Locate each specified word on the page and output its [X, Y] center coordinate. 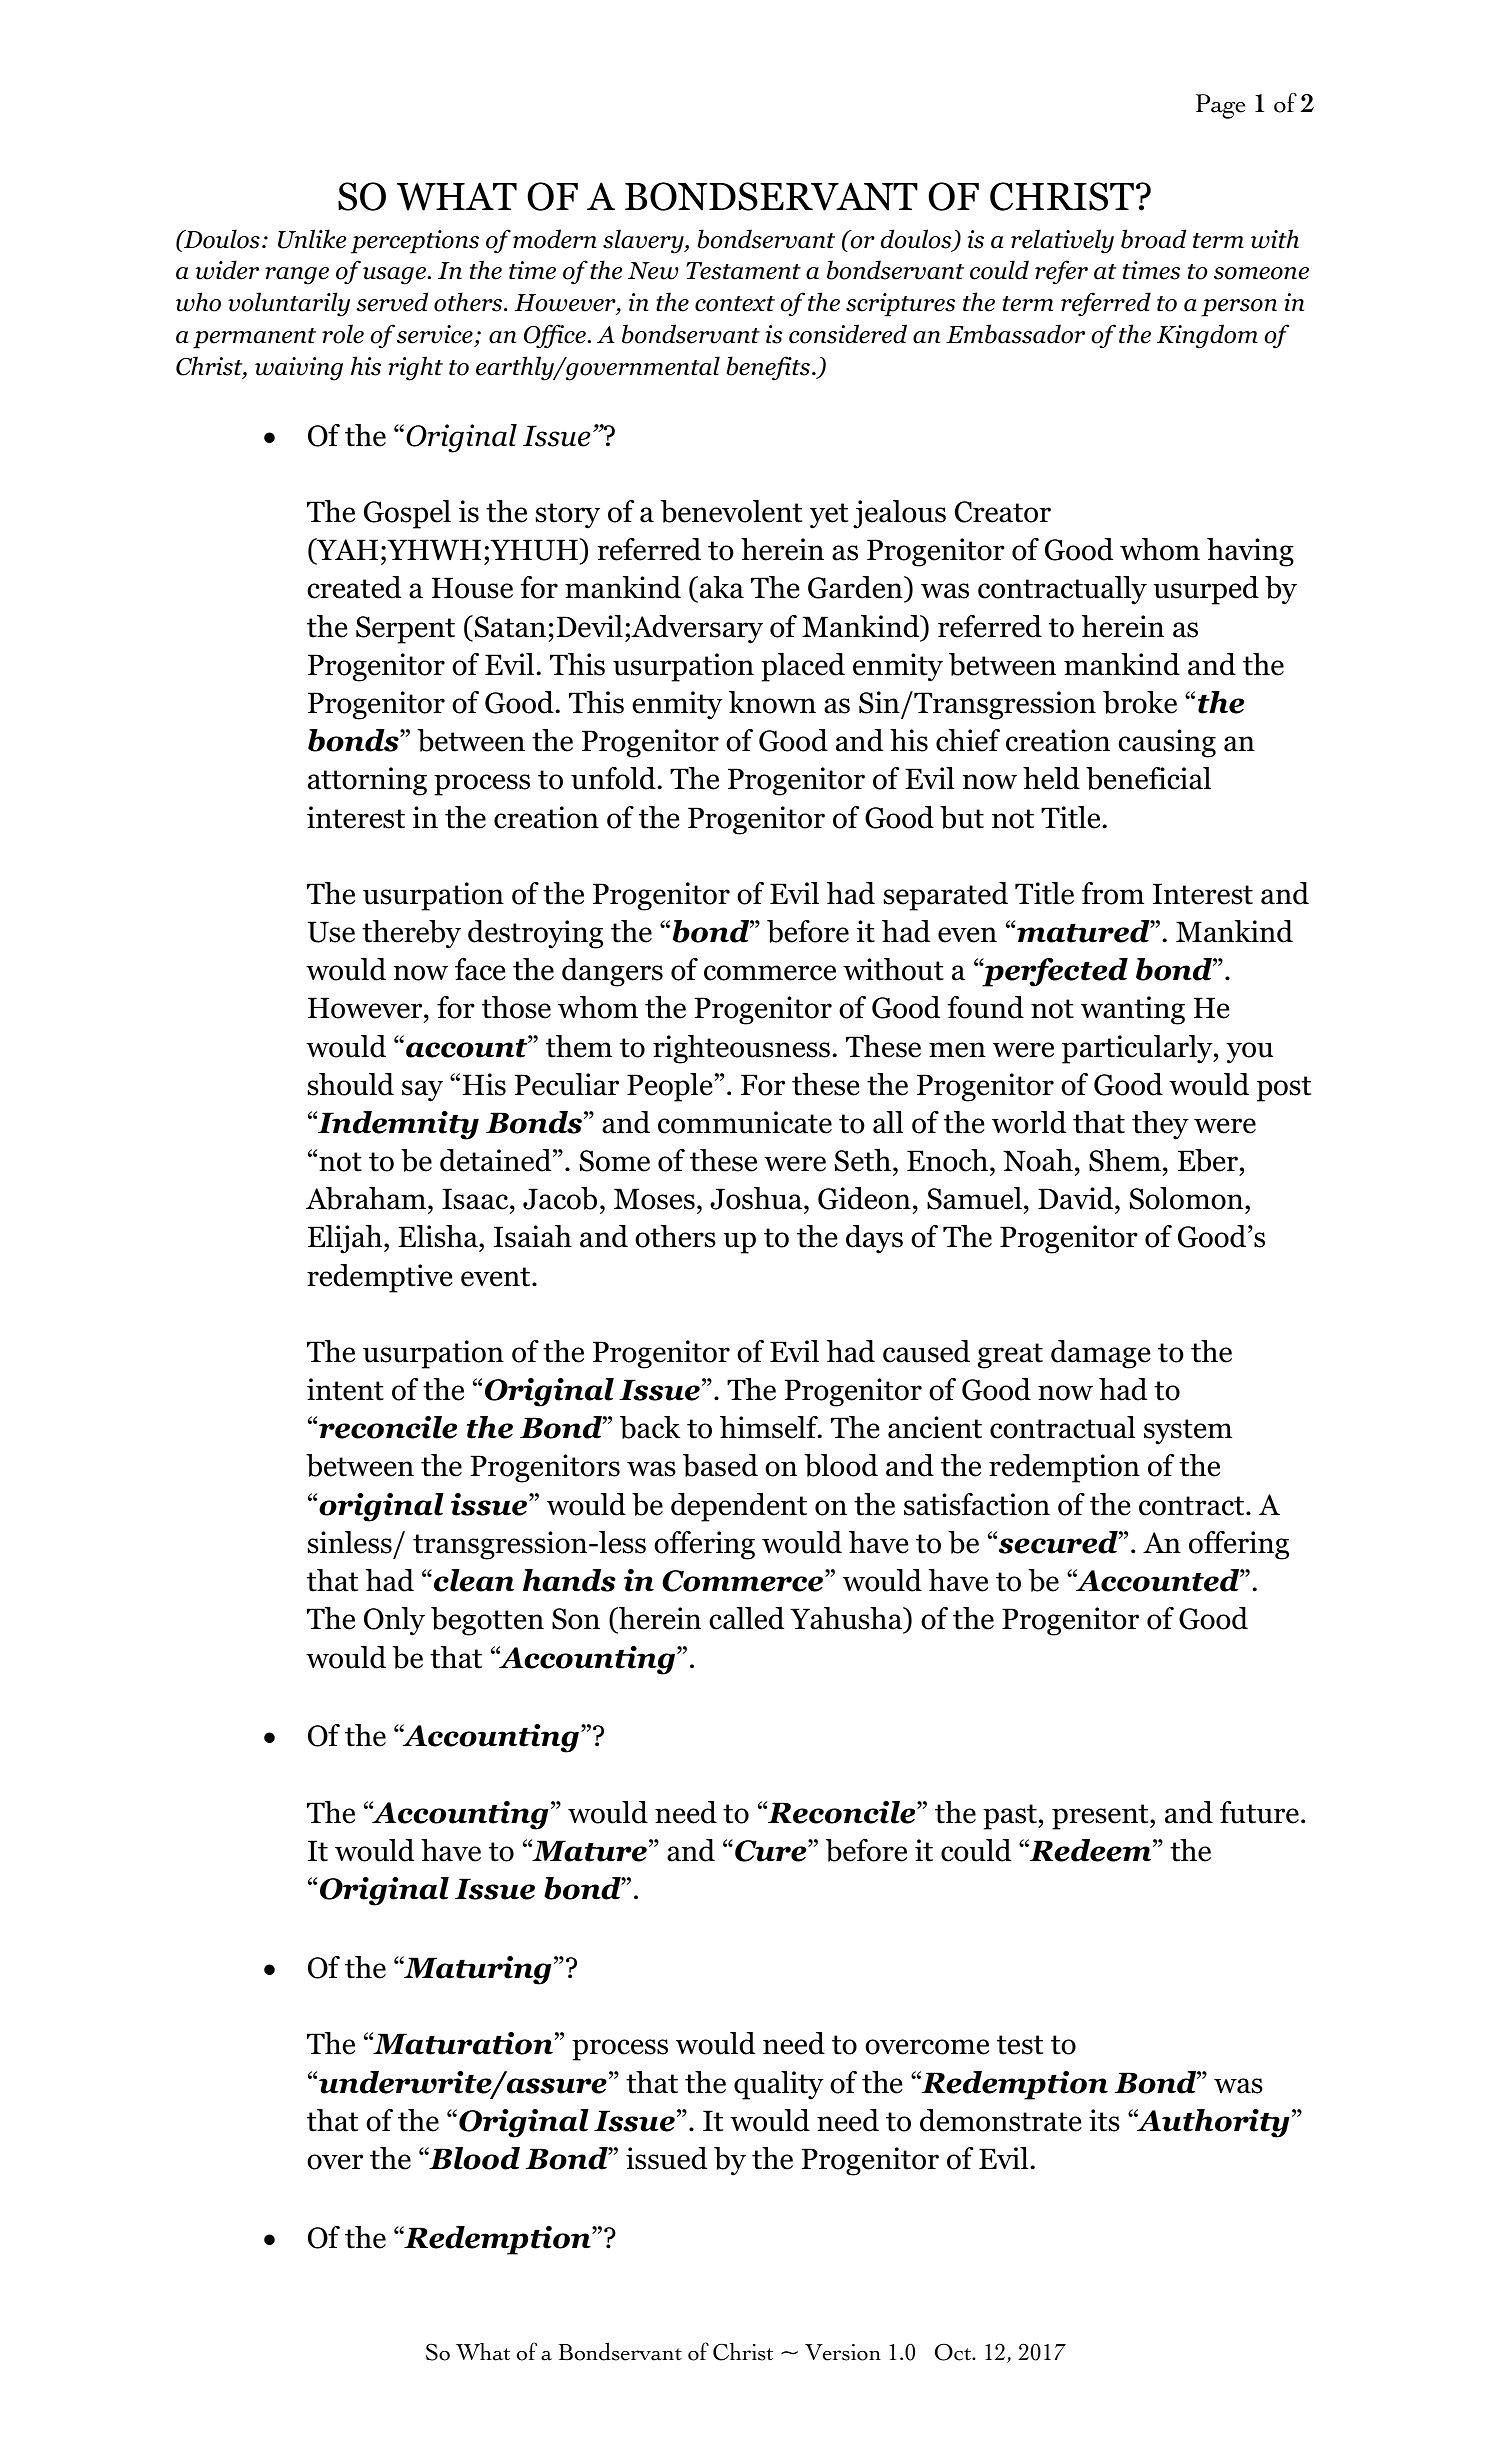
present [1101, 1817]
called [746, 1618]
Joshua [757, 1200]
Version [843, 2352]
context [735, 304]
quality [779, 2085]
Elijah [346, 1239]
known [772, 702]
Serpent [405, 630]
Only [394, 1621]
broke [1140, 702]
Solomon [1188, 1198]
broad [1153, 239]
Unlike [312, 239]
